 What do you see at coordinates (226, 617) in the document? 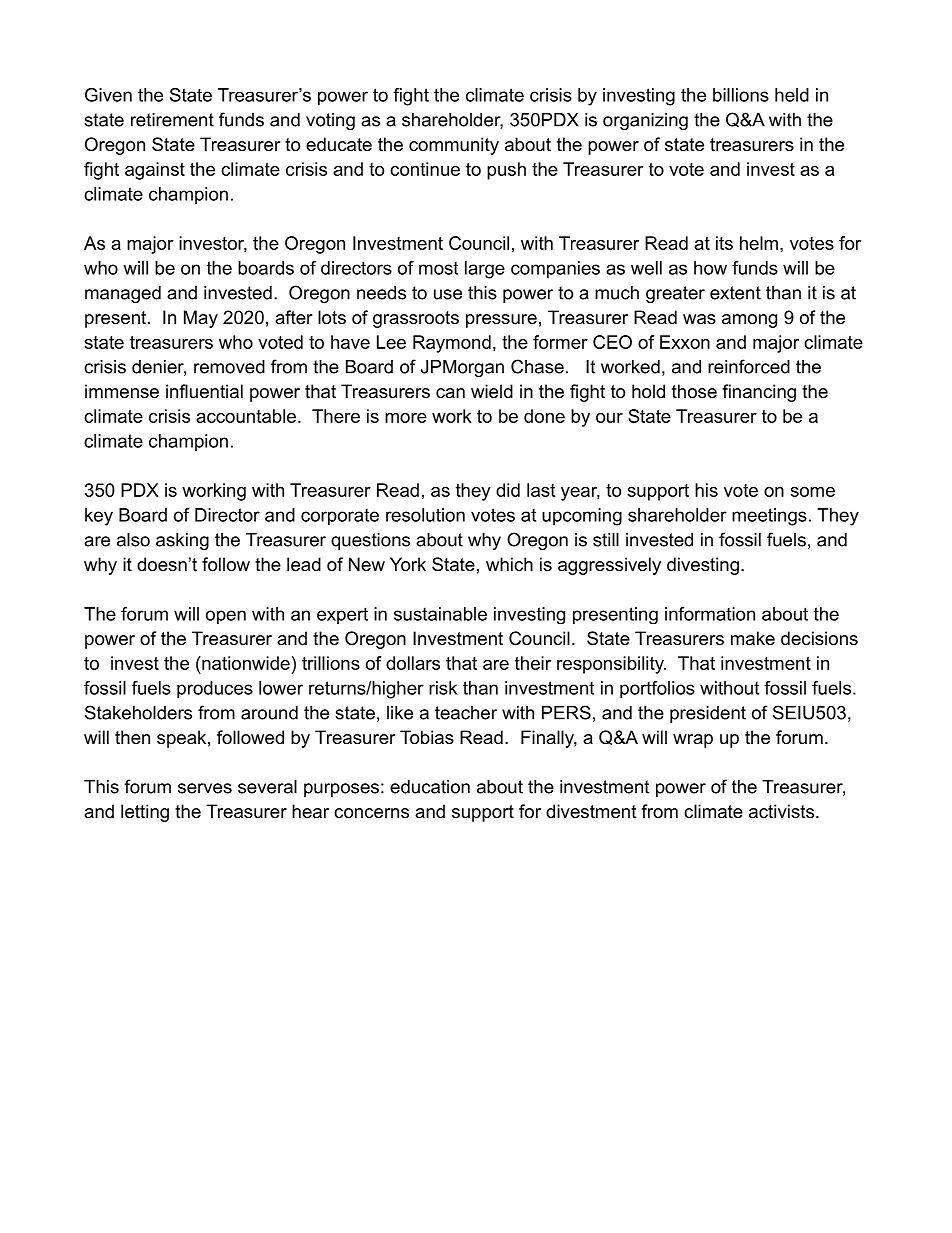
I see `open` at bounding box center [226, 617].
